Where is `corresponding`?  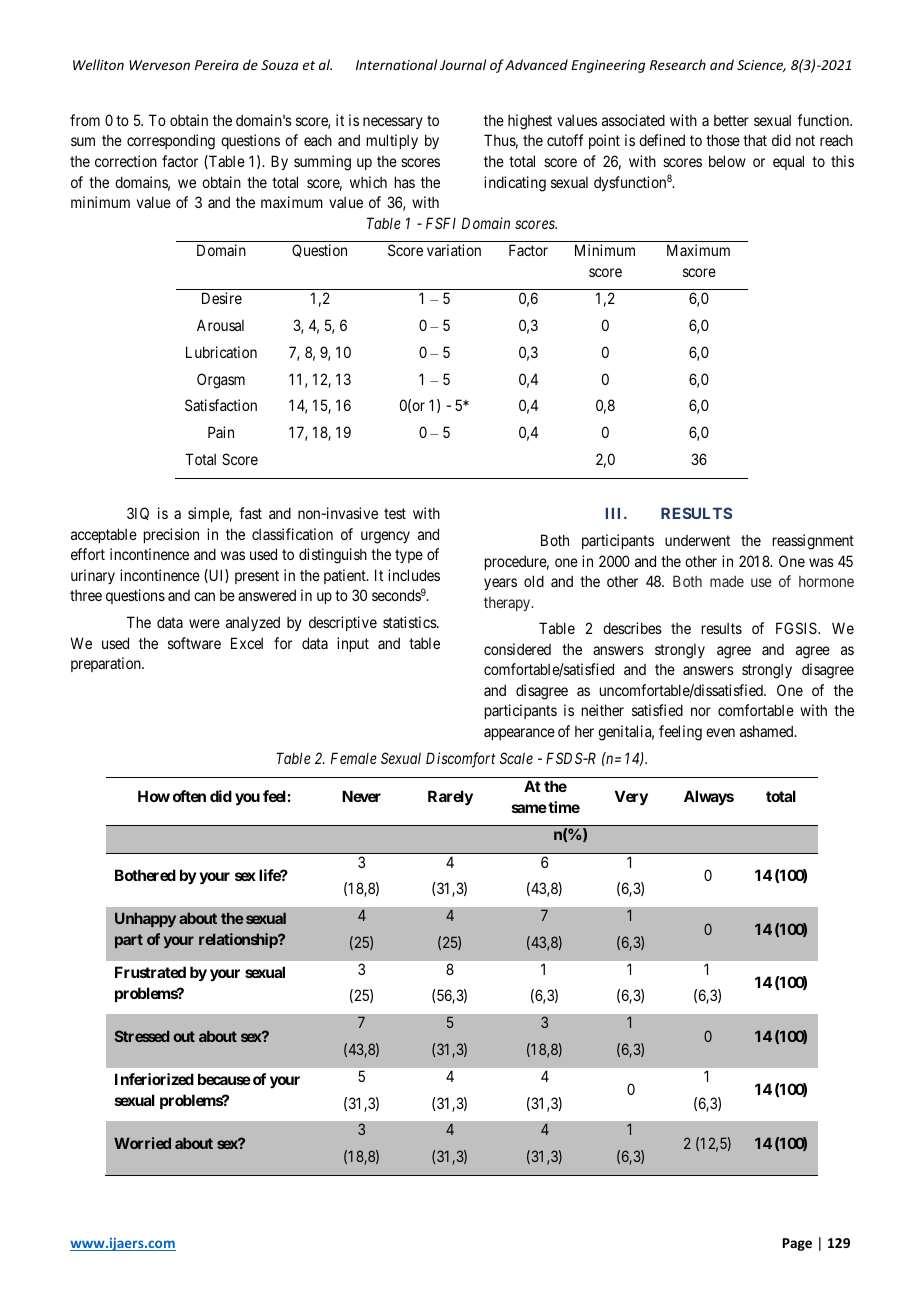
corresponding is located at coordinates (171, 142).
